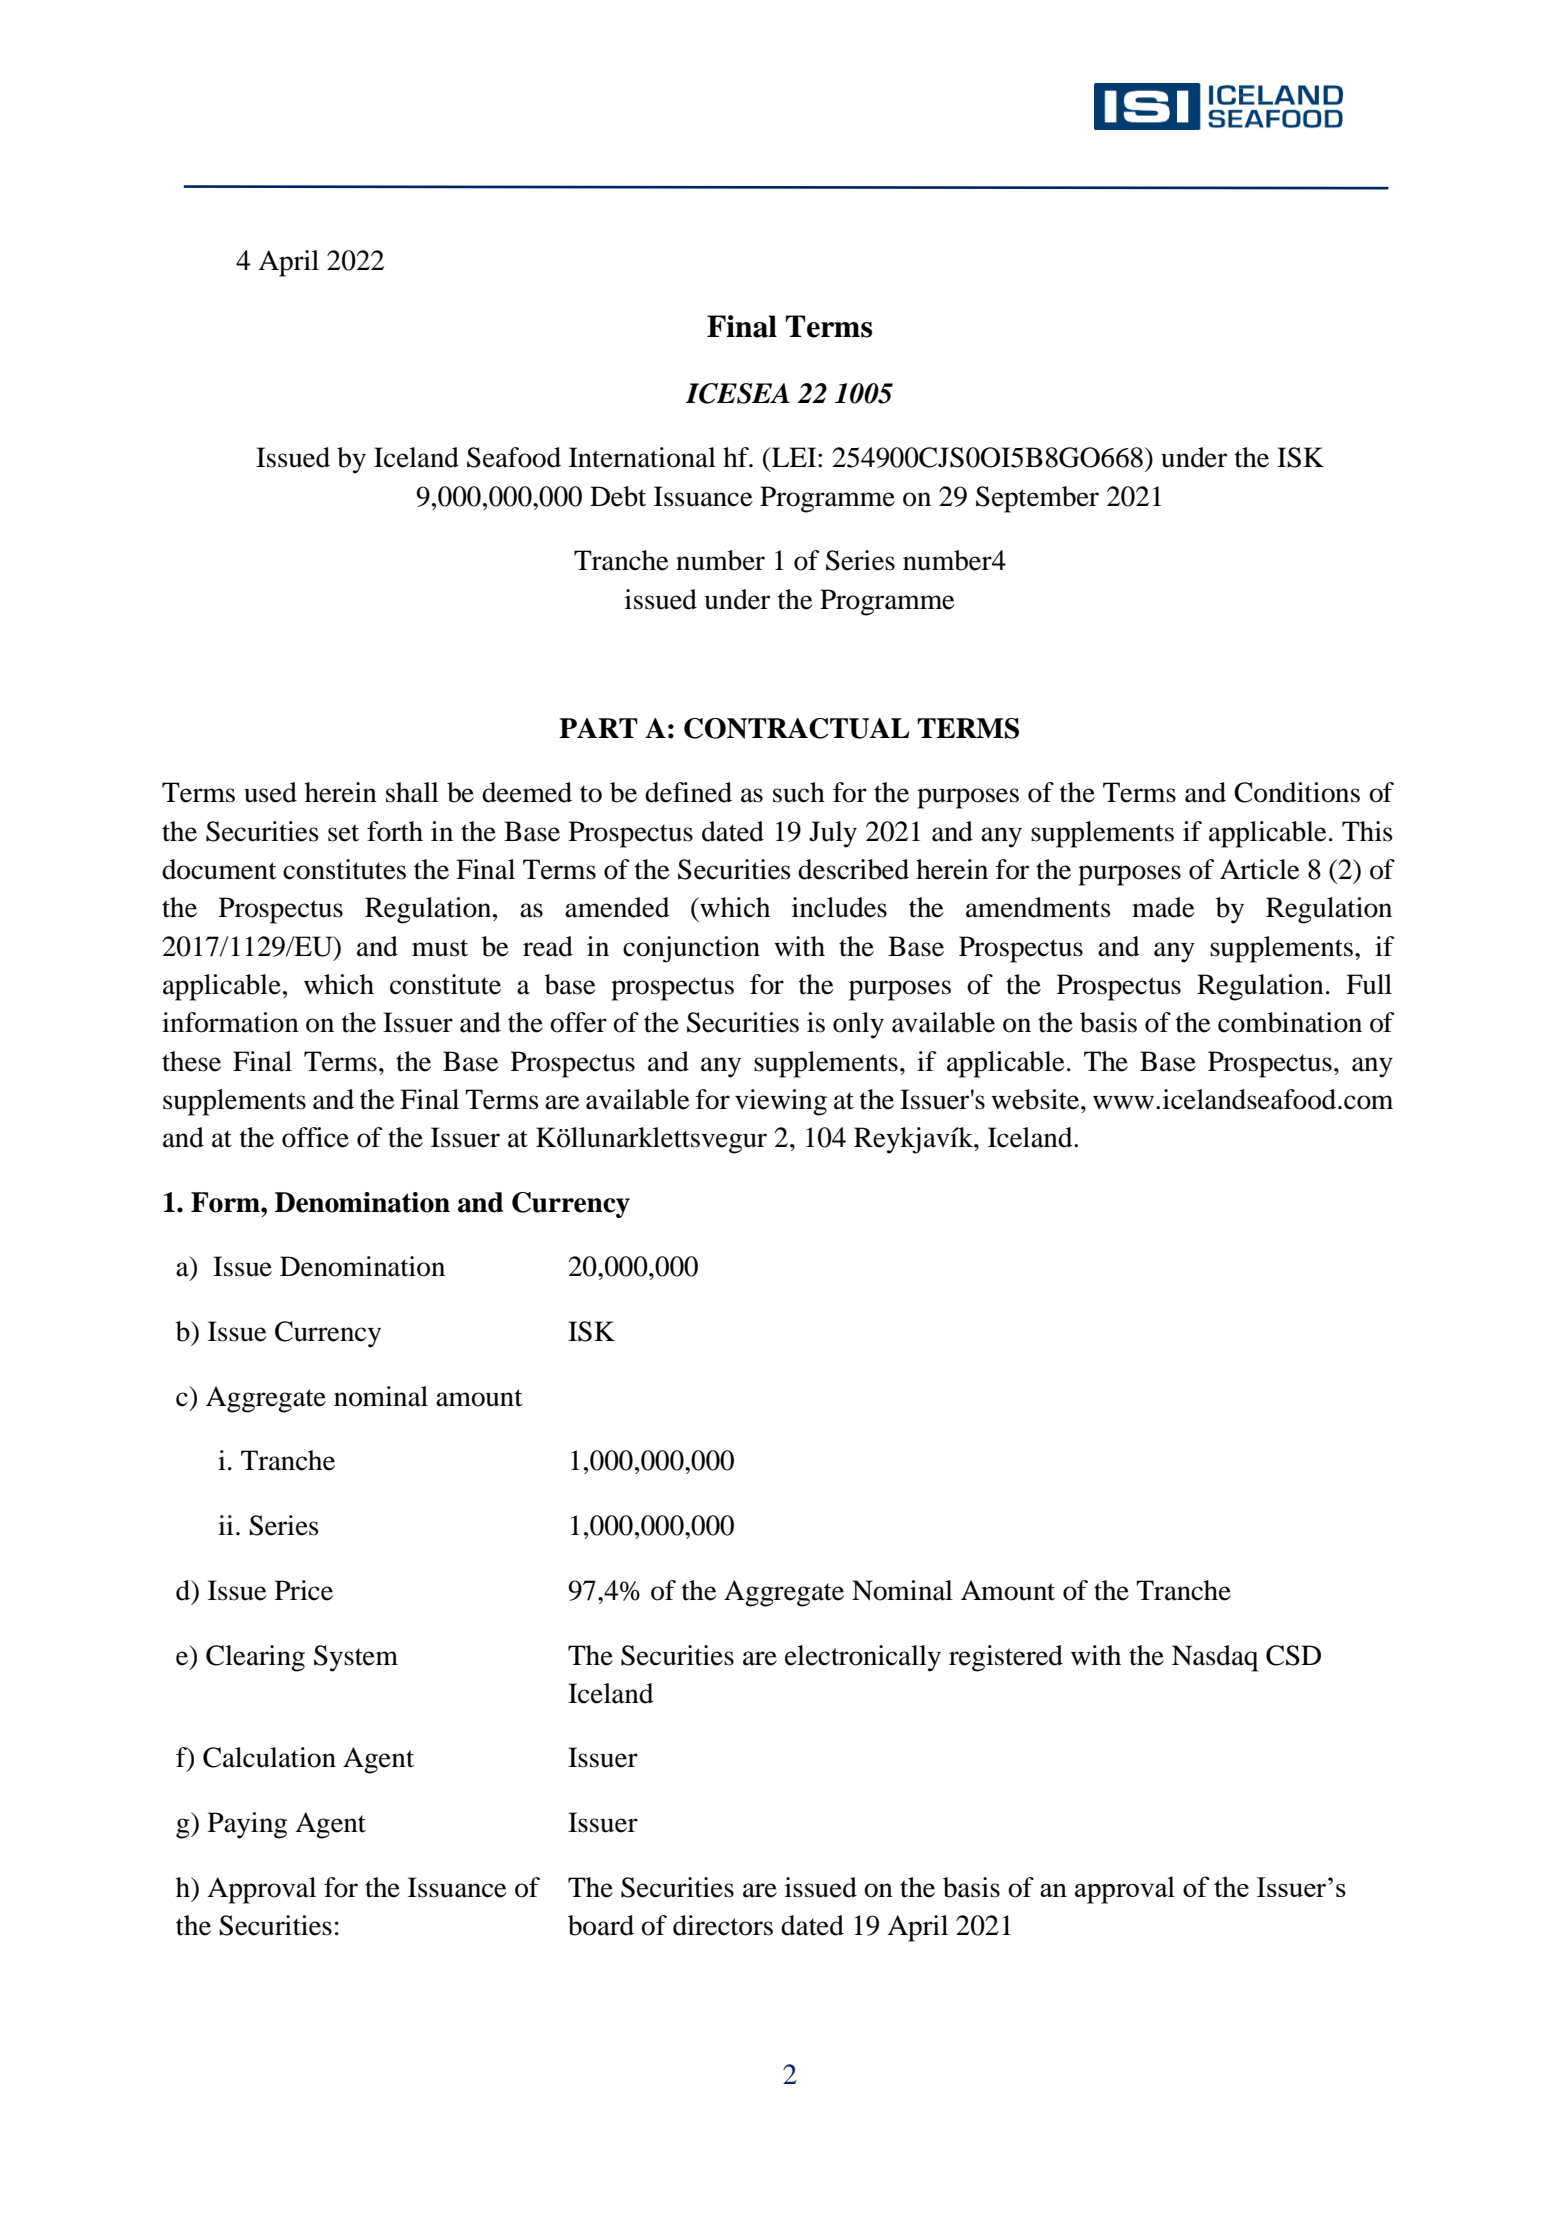 This screenshot has width=1567, height=2217. Describe the element at coordinates (247, 1825) in the screenshot. I see `Paying` at that location.
